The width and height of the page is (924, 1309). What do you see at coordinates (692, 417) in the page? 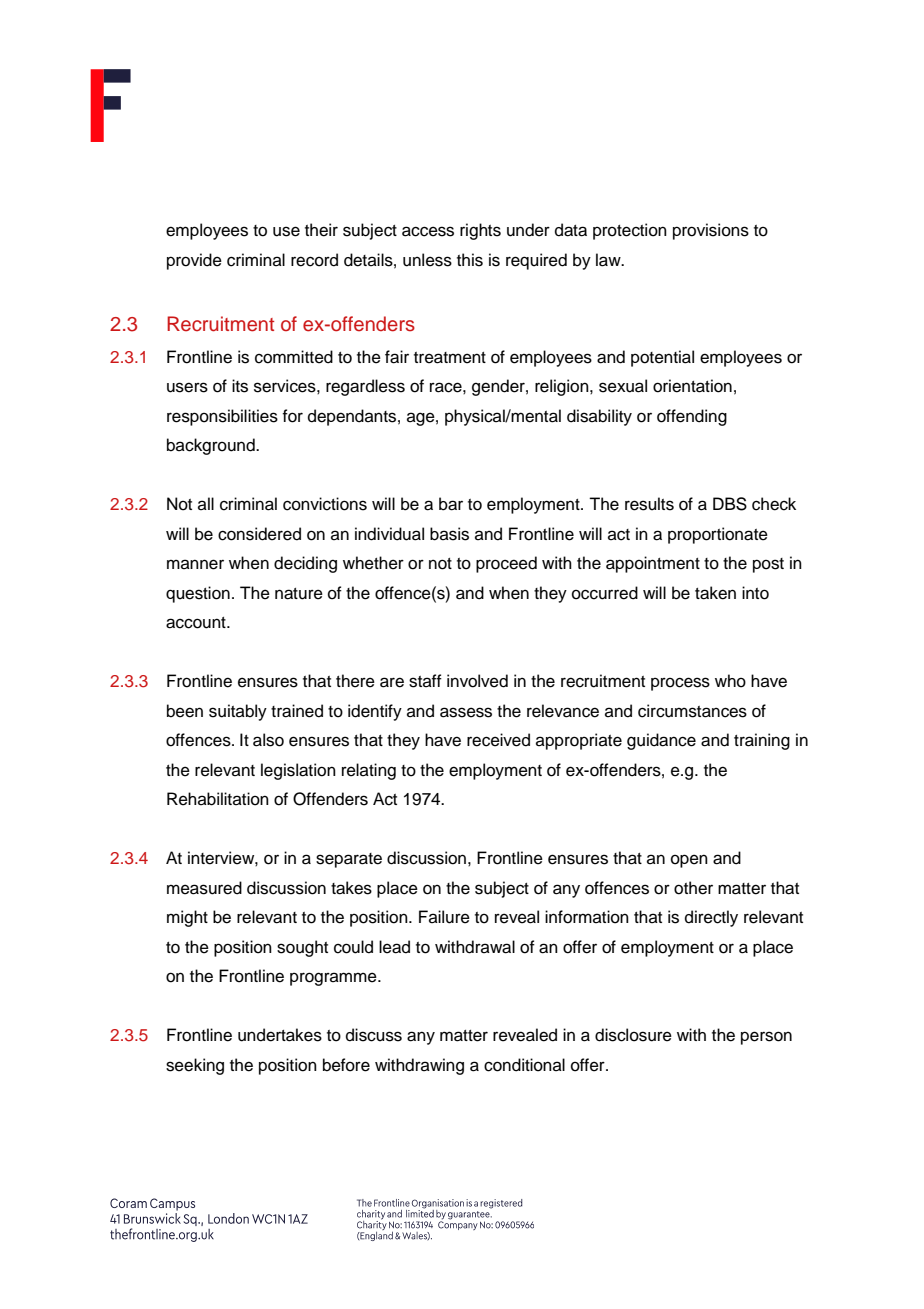
I see `offending` at bounding box center [692, 417].
